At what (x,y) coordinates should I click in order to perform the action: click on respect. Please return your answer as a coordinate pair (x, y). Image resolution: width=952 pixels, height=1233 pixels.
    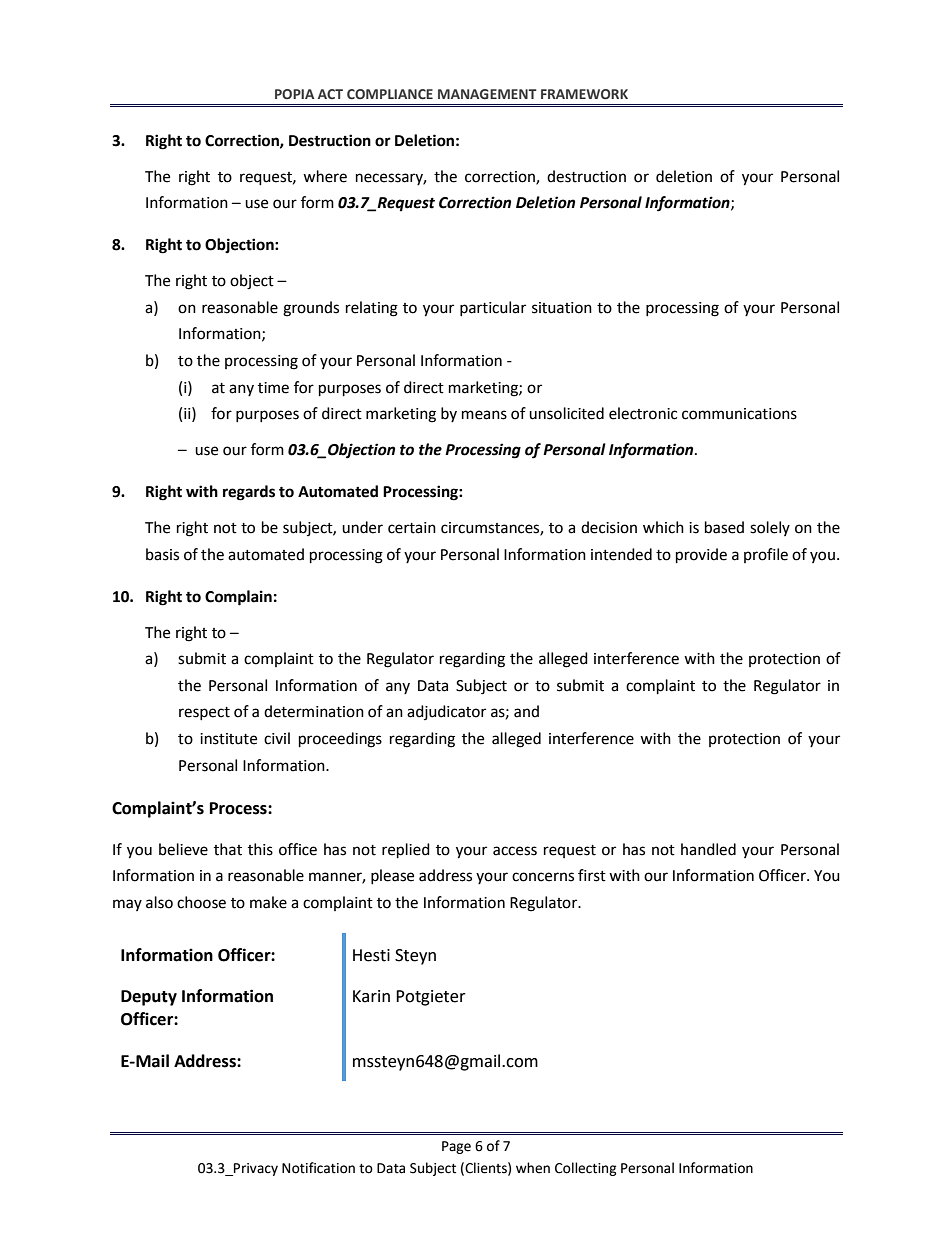
    Looking at the image, I should click on (204, 713).
